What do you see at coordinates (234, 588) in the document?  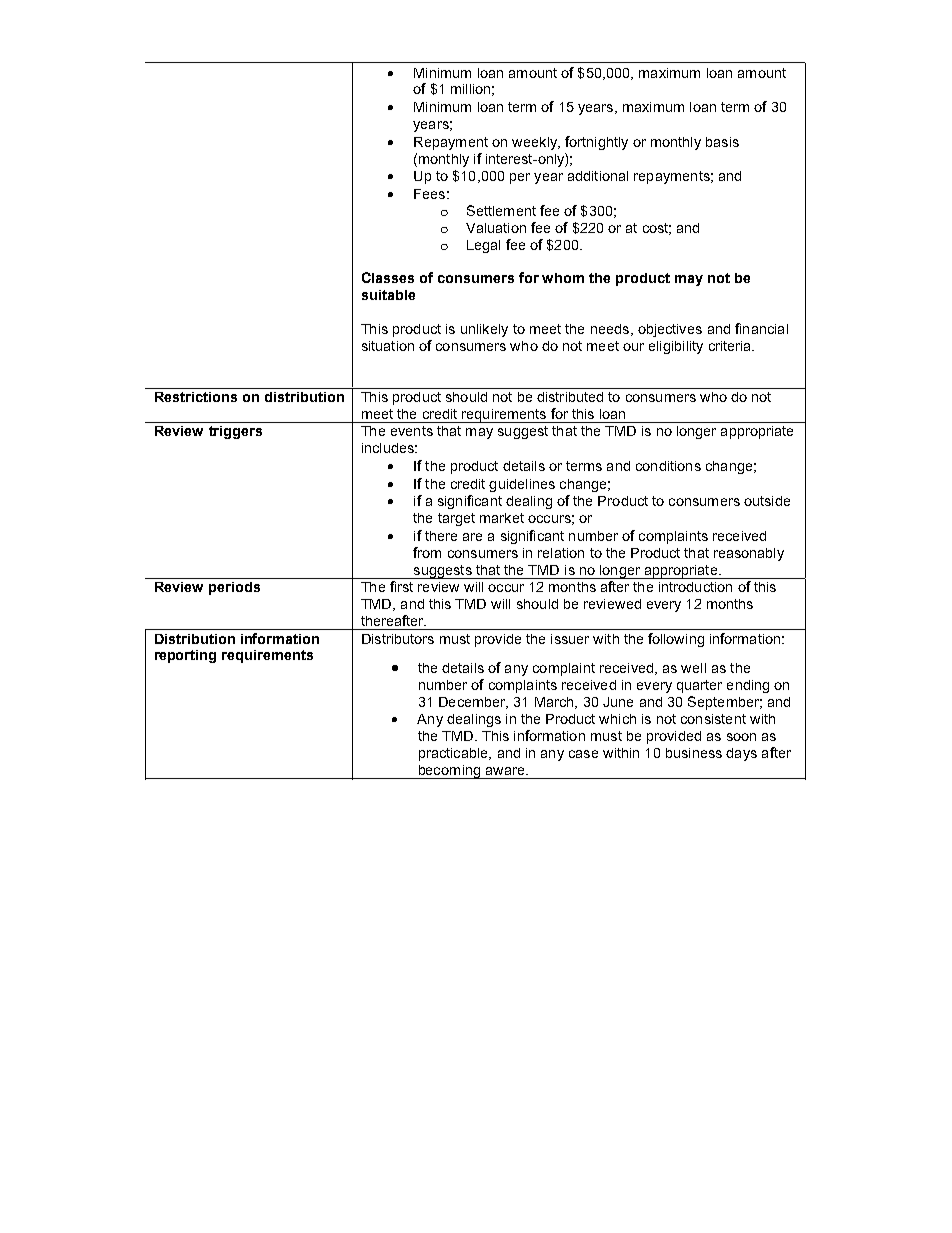 I see `periods` at bounding box center [234, 588].
